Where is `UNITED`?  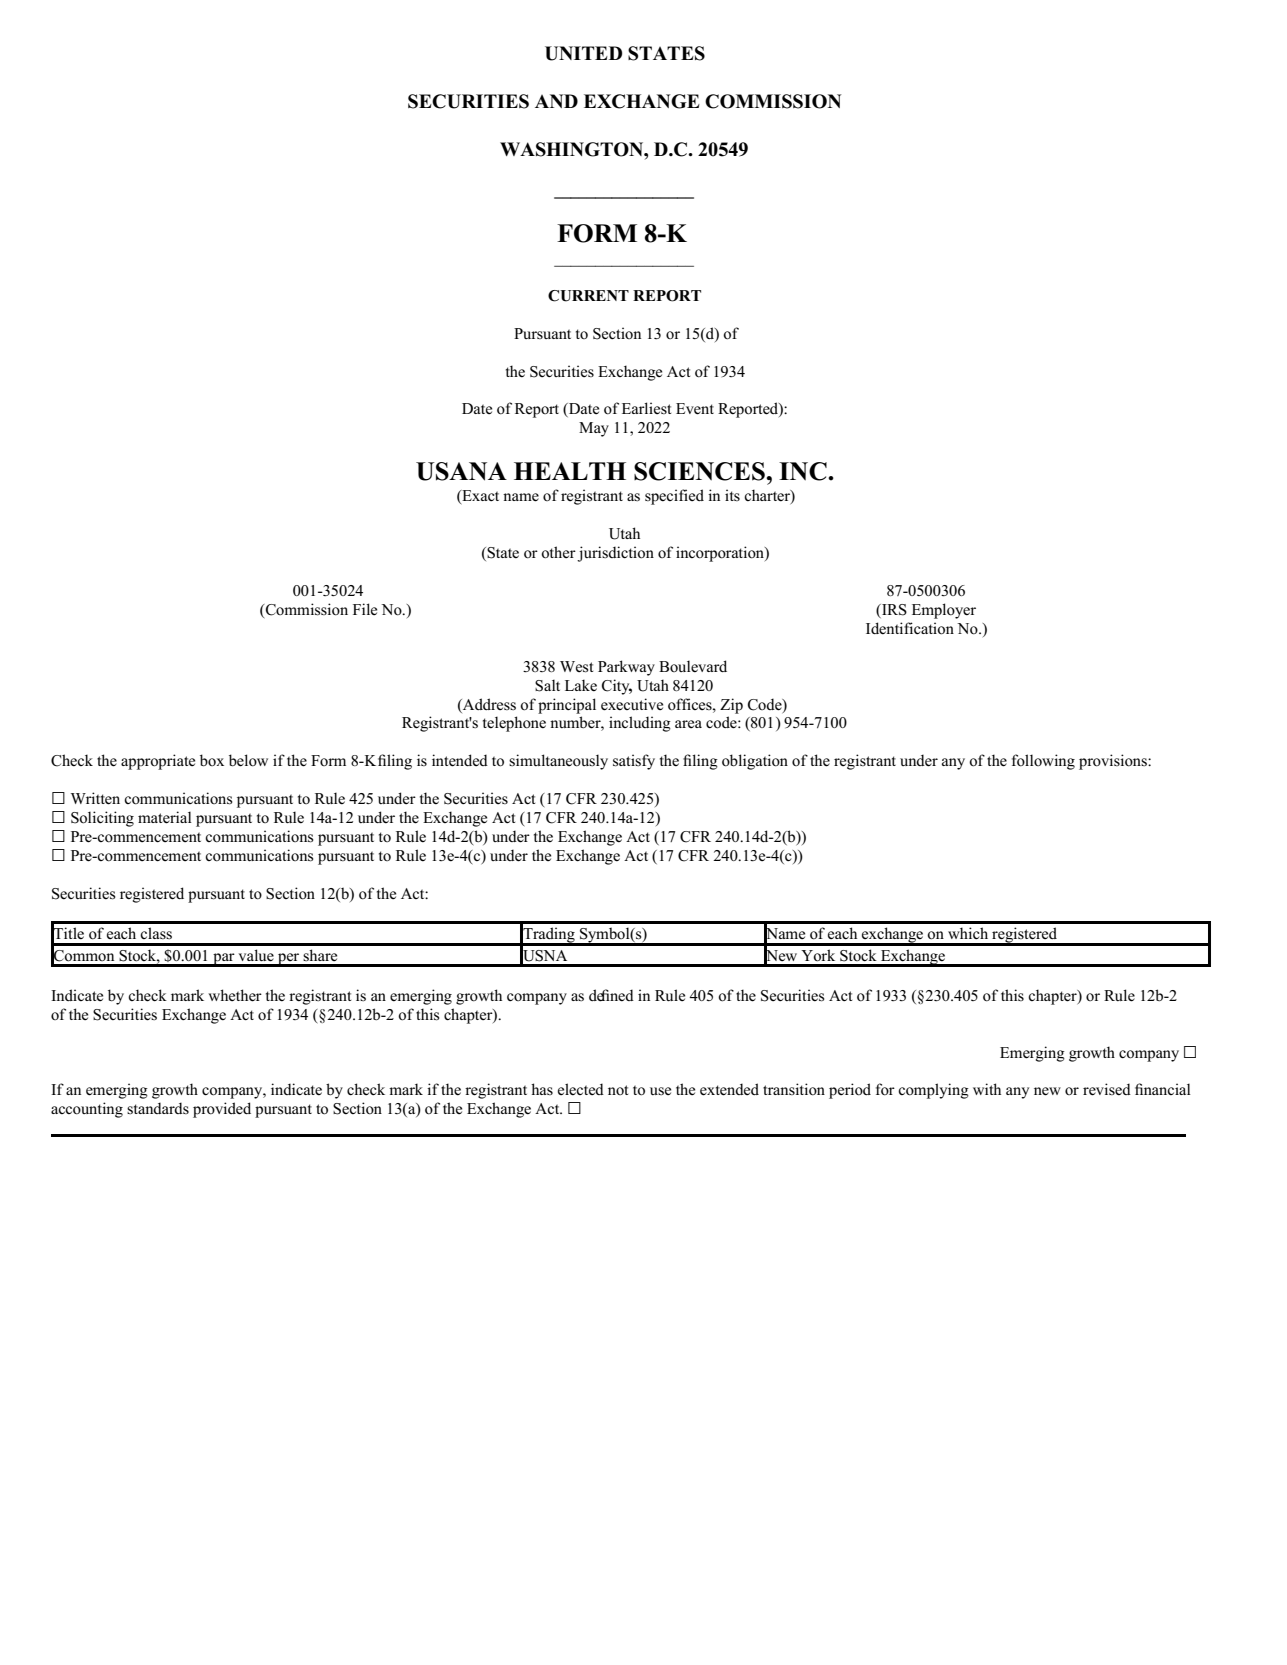
UNITED is located at coordinates (583, 53).
